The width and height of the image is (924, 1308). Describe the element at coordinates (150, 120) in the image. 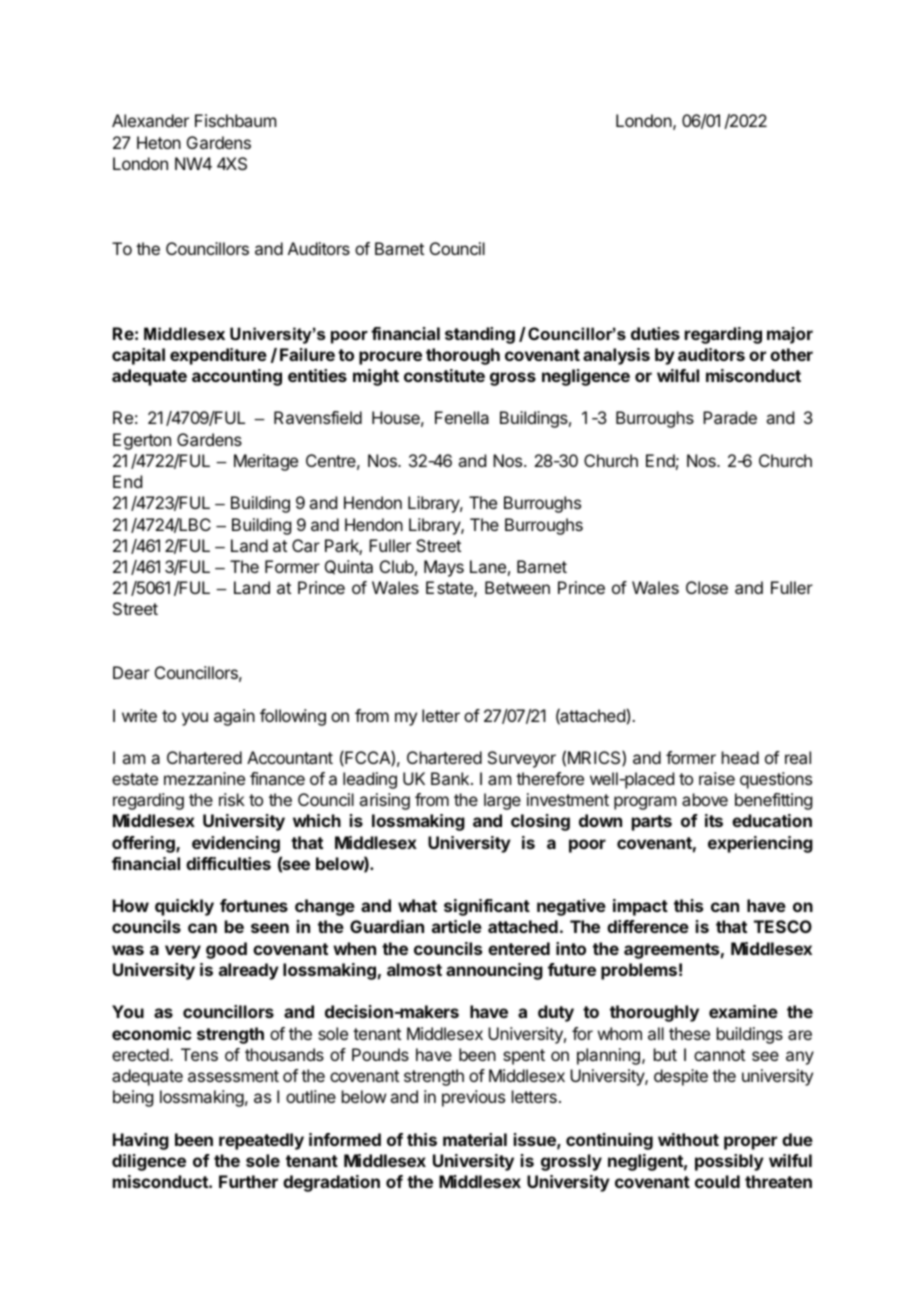

I see `Alexander` at that location.
